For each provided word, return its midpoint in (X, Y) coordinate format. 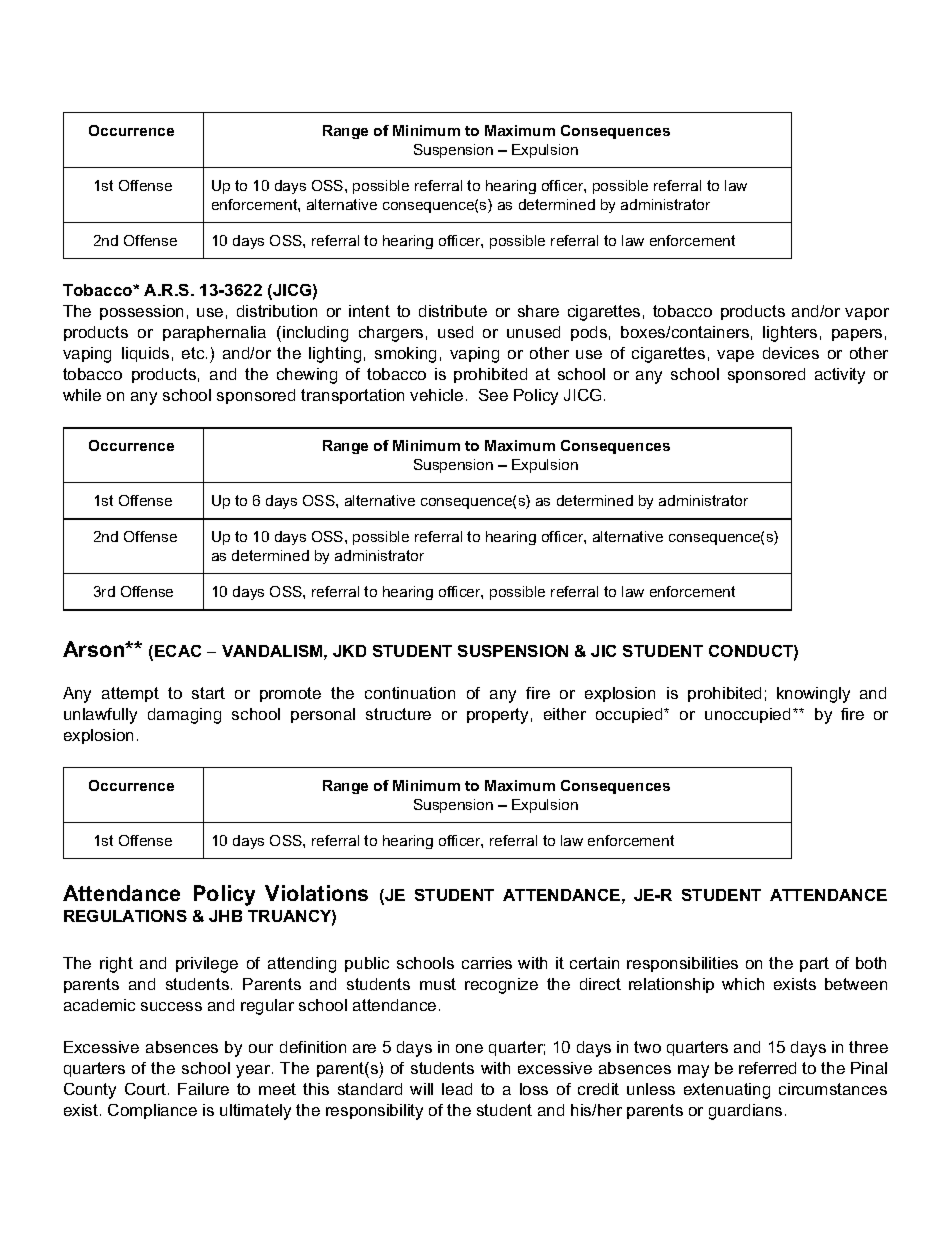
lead (457, 1089)
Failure (203, 1089)
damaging (184, 716)
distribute (453, 311)
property (497, 716)
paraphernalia (214, 333)
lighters (790, 334)
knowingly (813, 695)
